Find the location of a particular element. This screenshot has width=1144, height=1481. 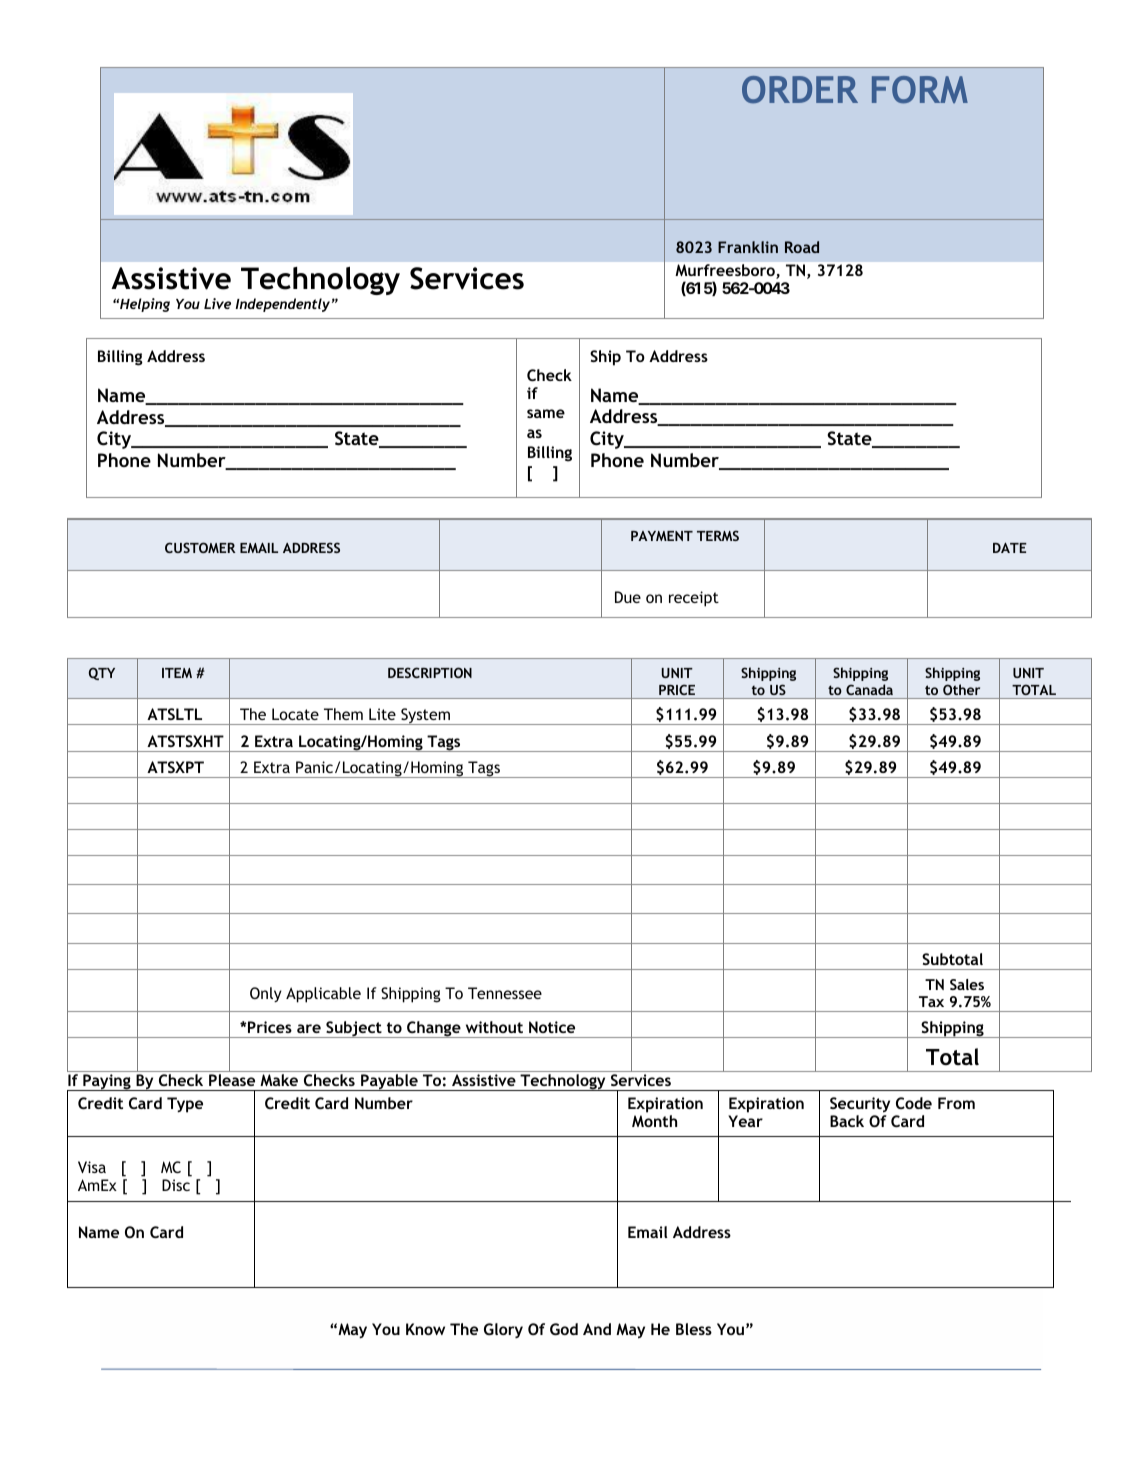

ORDER is located at coordinates (800, 90).
